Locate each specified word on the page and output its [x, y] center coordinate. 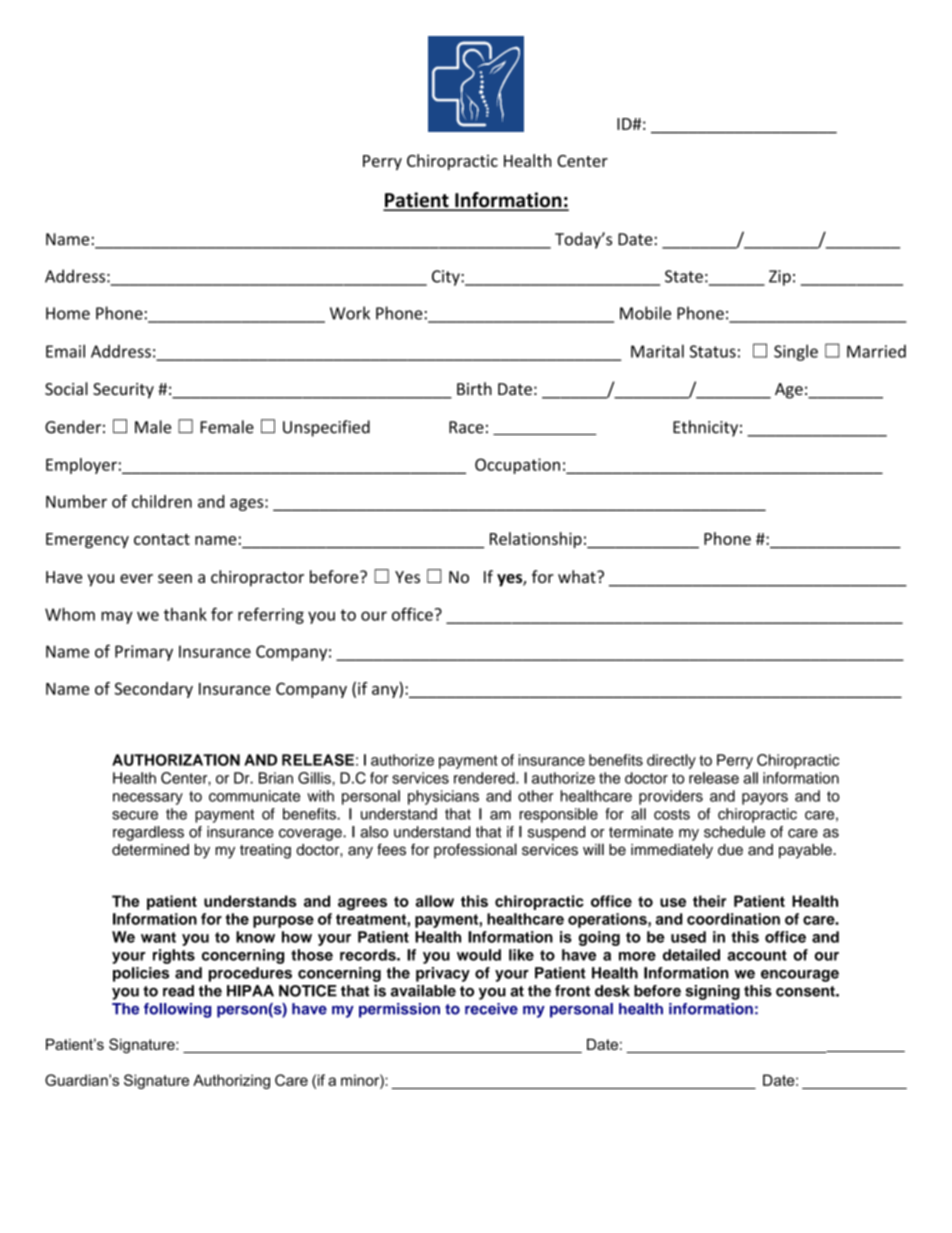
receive [491, 1009]
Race [466, 427]
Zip [780, 278]
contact [162, 539]
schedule [734, 832]
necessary [148, 799]
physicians [443, 797]
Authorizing [231, 1081]
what [578, 576]
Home [68, 313]
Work [350, 313]
